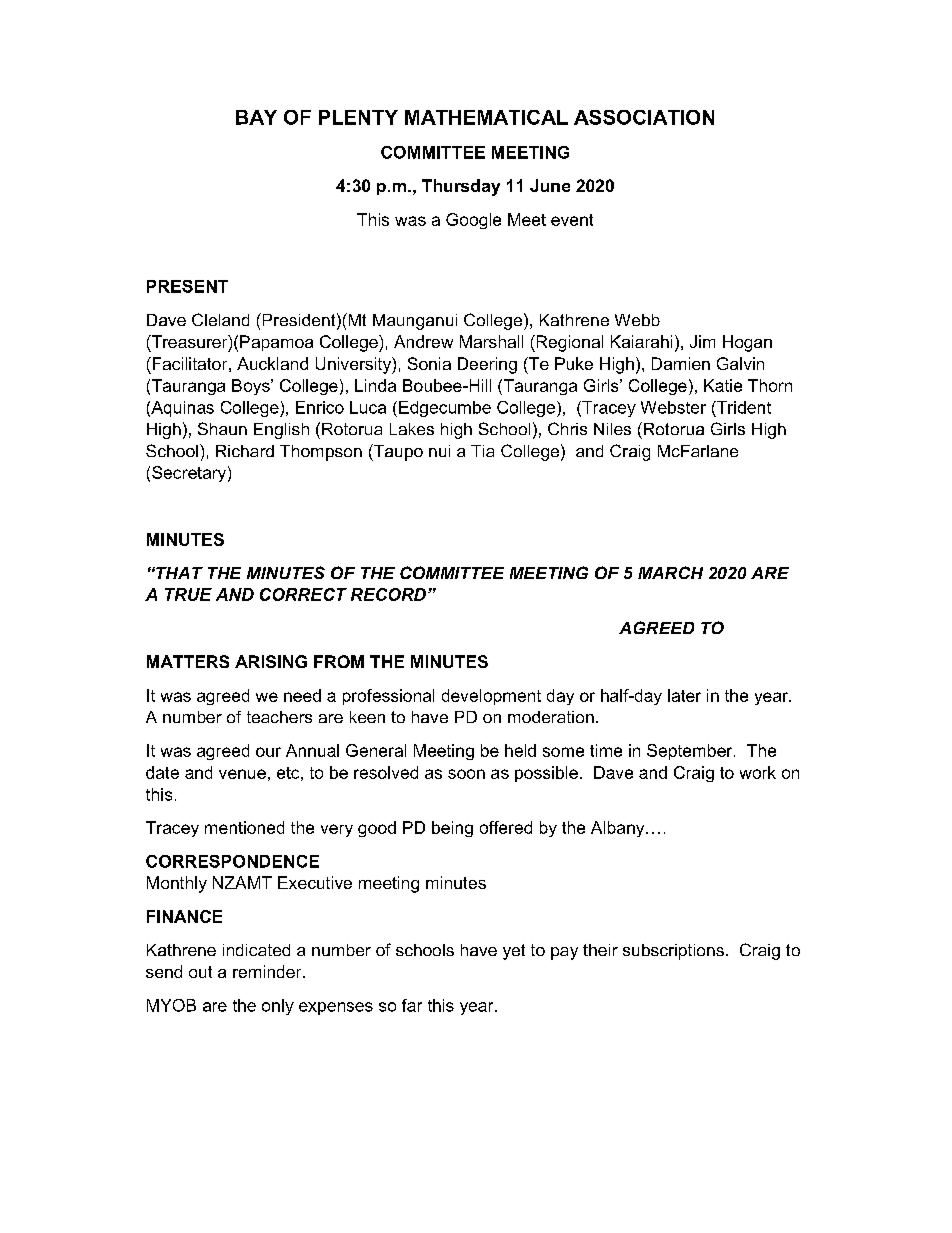 The height and width of the screenshot is (1233, 952). Describe the element at coordinates (670, 572) in the screenshot. I see `MARCH` at that location.
